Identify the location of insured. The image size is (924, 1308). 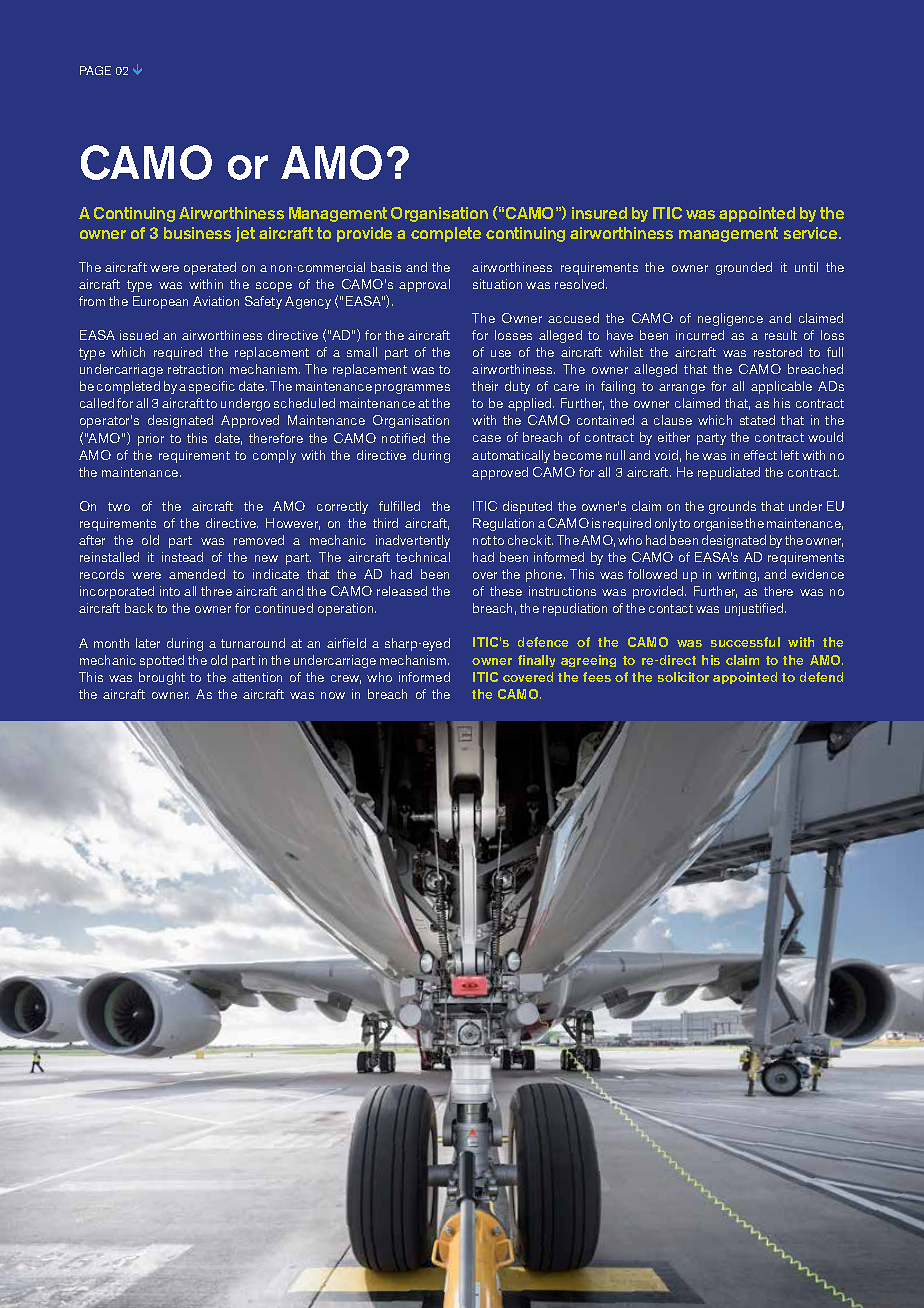
(599, 213).
